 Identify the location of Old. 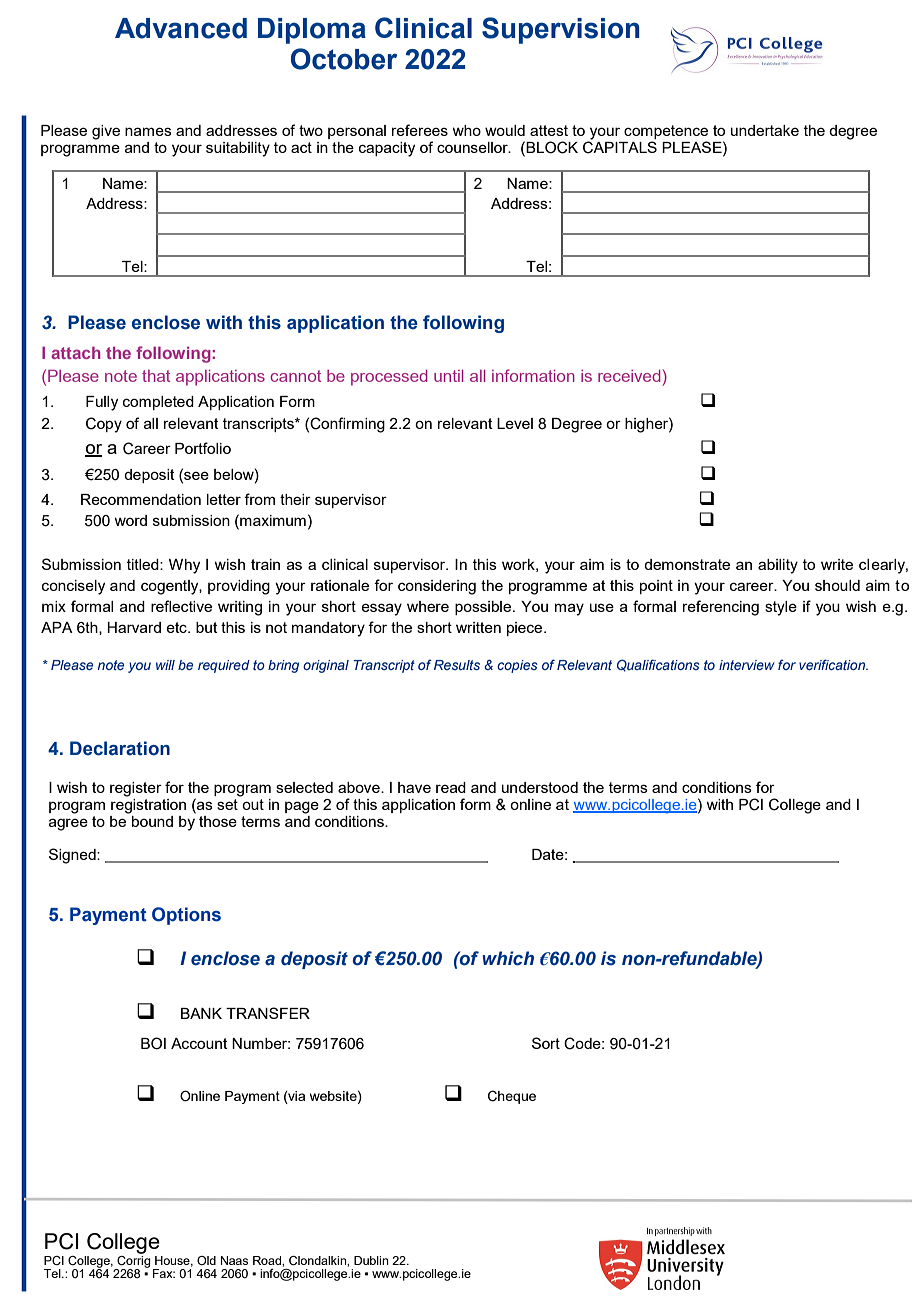
(206, 1260).
